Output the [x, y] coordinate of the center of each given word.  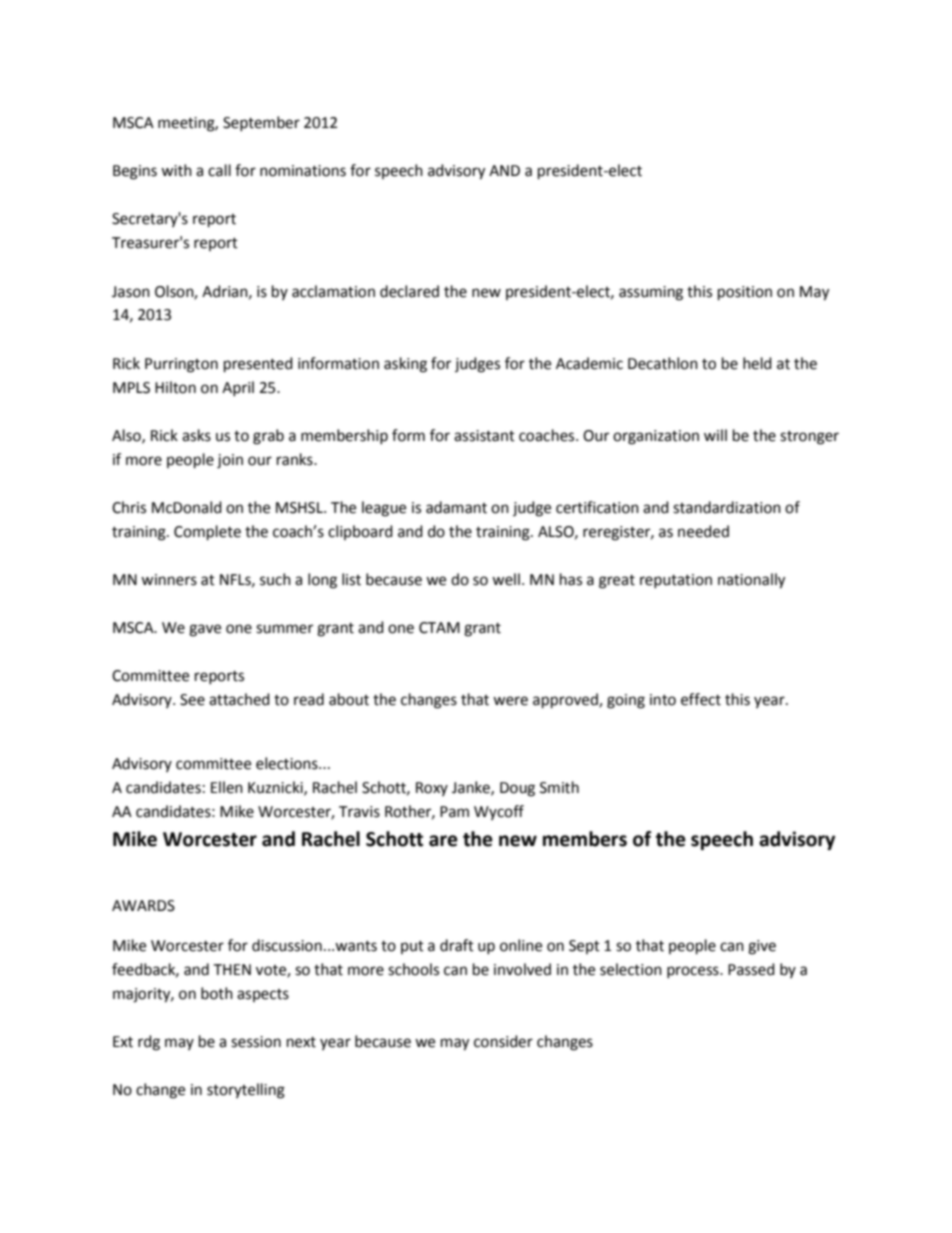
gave [205, 630]
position [745, 293]
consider [503, 1041]
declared [409, 291]
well [506, 579]
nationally [751, 581]
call [219, 170]
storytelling [246, 1091]
